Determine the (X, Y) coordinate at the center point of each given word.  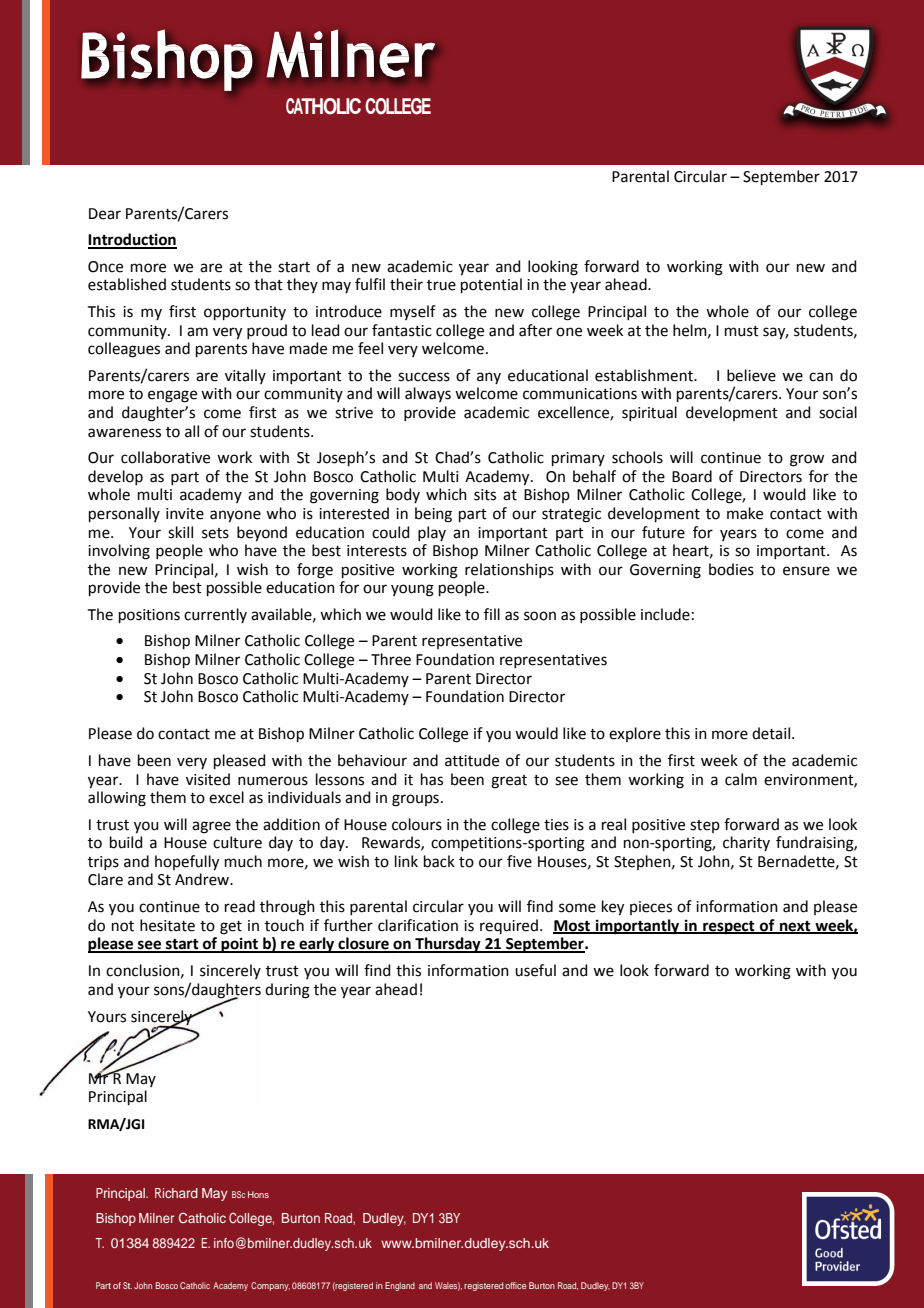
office (515, 1285)
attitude (472, 760)
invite (185, 514)
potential (491, 285)
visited (208, 779)
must (742, 331)
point (240, 945)
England (400, 1286)
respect (729, 928)
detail (772, 733)
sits (485, 495)
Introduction (132, 240)
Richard (176, 1193)
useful (535, 970)
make (745, 513)
